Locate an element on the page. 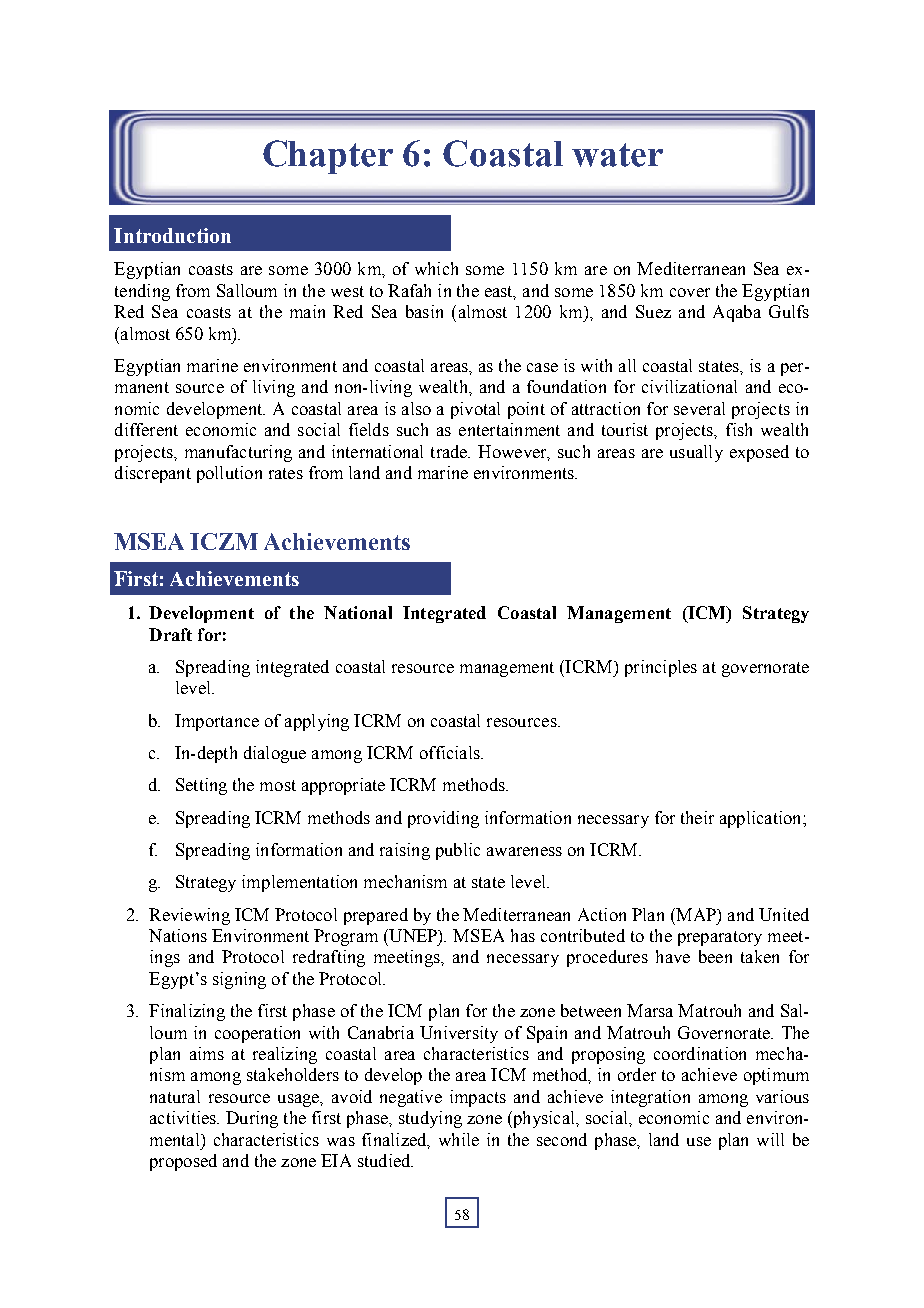 The height and width of the document is (1308, 924). Importance is located at coordinates (217, 722).
